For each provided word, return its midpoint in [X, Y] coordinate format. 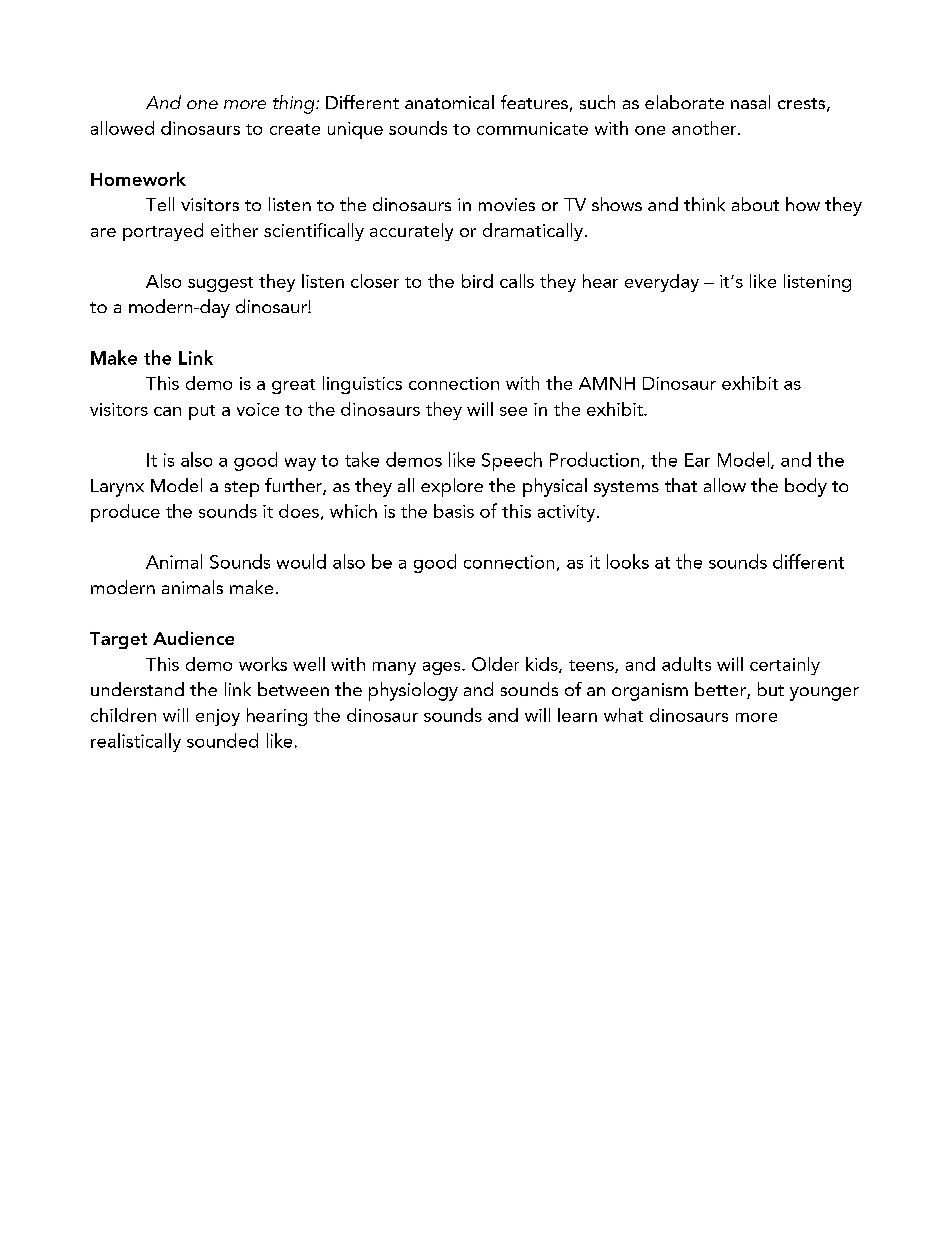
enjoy [218, 717]
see [513, 411]
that [681, 485]
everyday [662, 283]
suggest [220, 284]
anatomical [449, 102]
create [295, 129]
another [705, 128]
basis [454, 511]
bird [477, 281]
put [202, 412]
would [301, 561]
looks [628, 561]
